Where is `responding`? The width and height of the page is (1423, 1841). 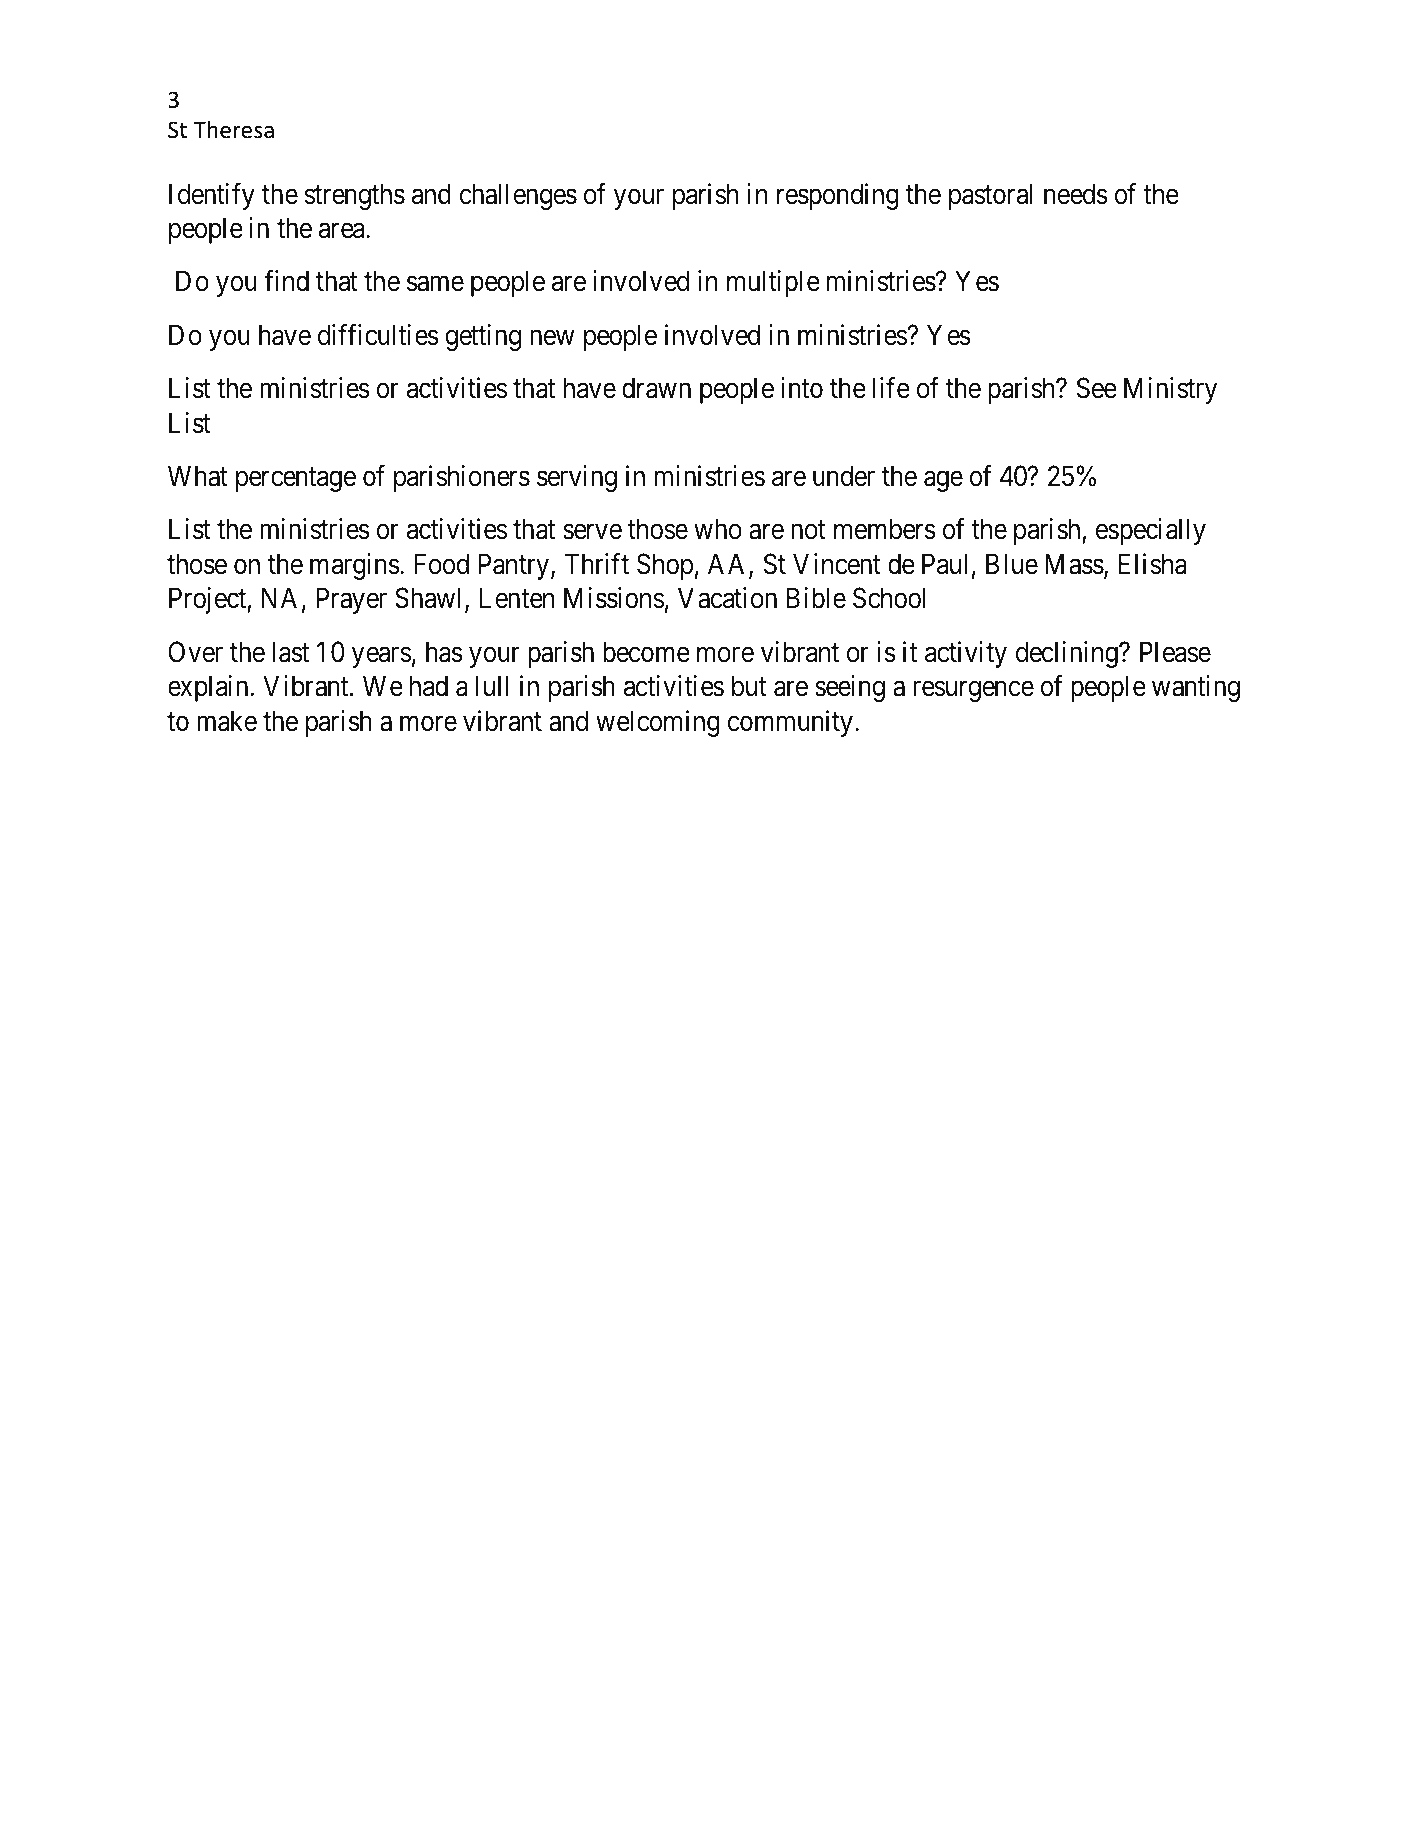
responding is located at coordinates (838, 196).
